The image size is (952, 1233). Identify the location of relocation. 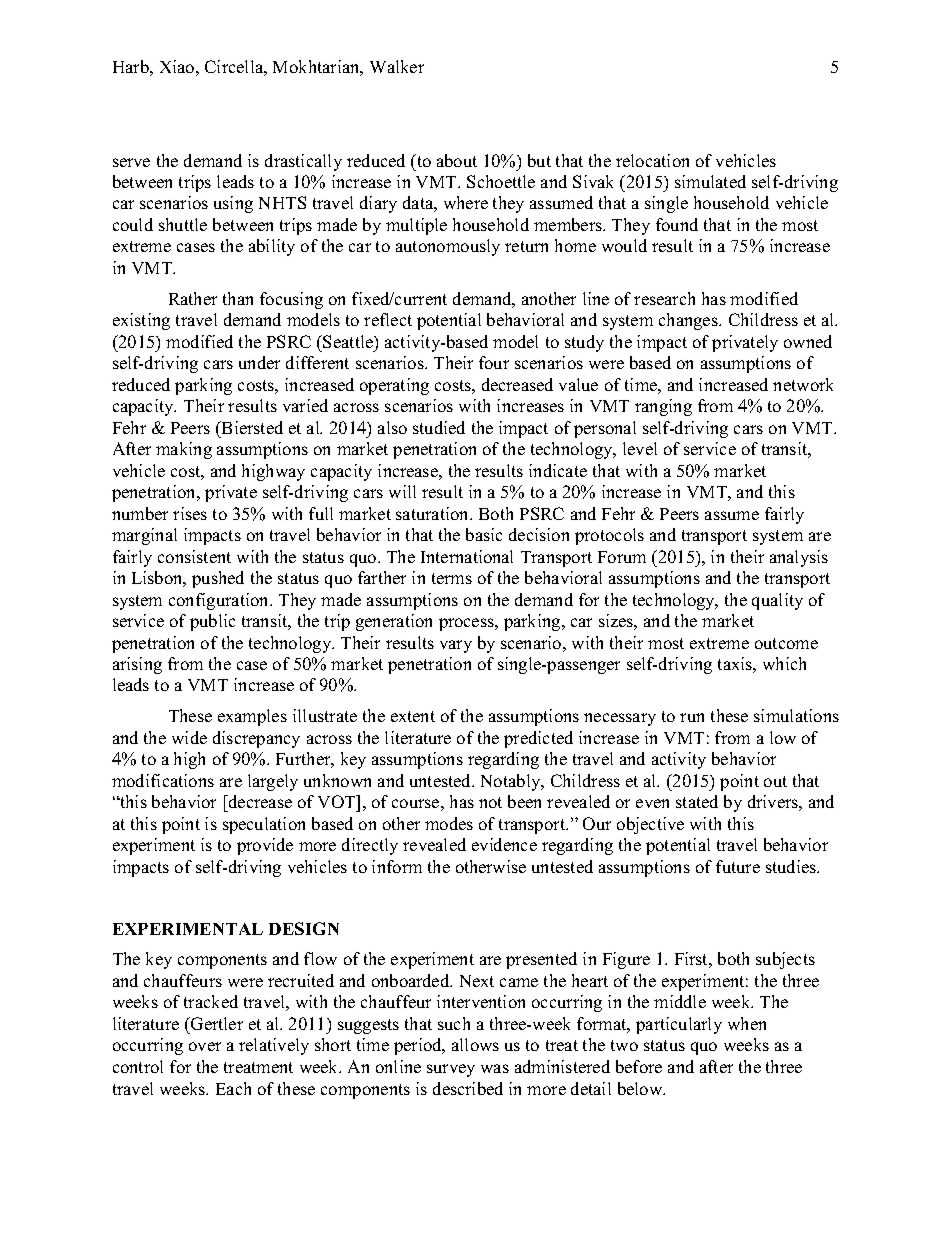
(652, 160).
